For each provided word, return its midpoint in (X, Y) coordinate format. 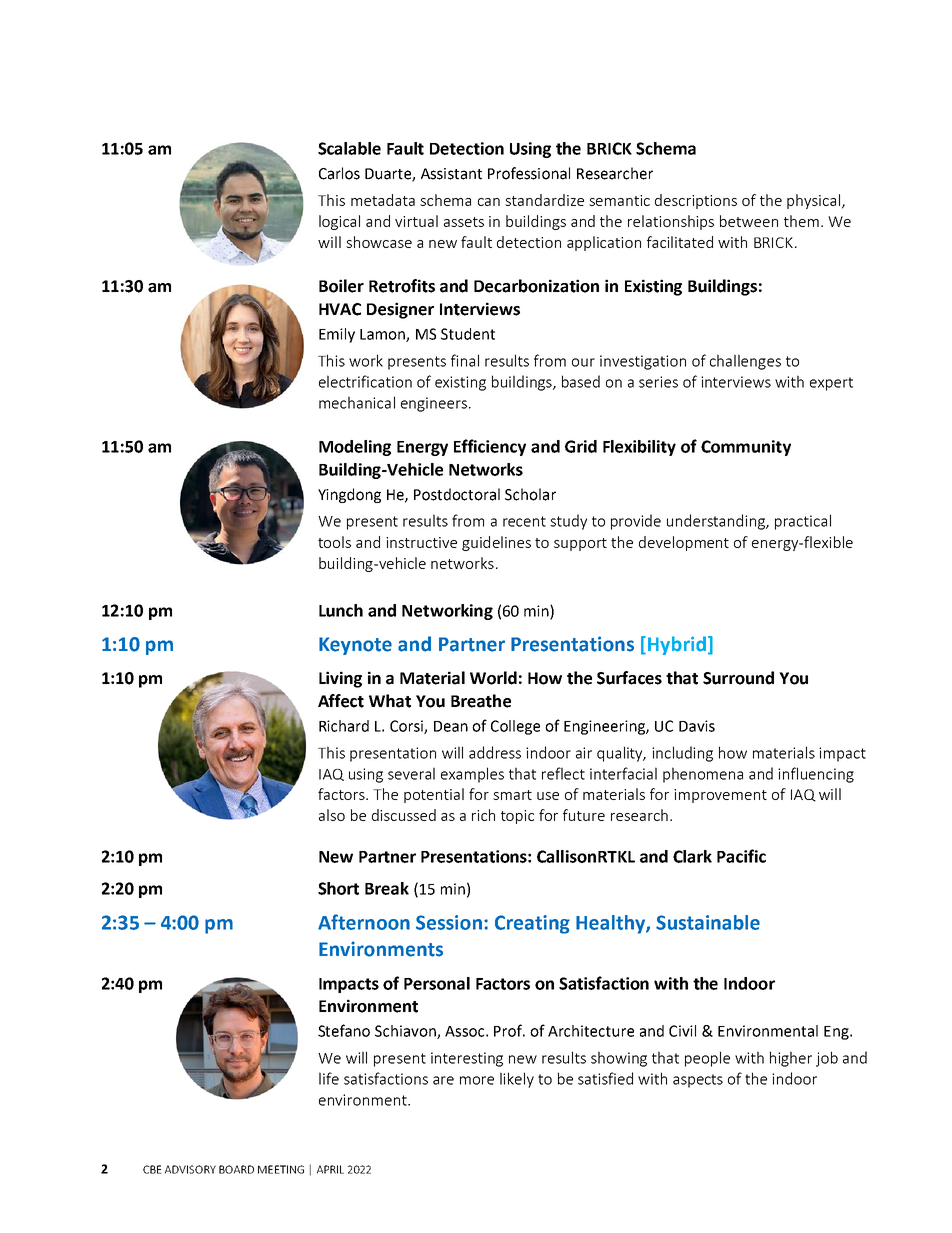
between (749, 221)
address (495, 752)
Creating (532, 924)
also (332, 815)
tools (334, 542)
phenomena (703, 775)
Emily (337, 335)
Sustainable (708, 922)
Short (338, 888)
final (465, 360)
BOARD (236, 1169)
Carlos (339, 173)
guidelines (496, 543)
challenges (745, 362)
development (684, 543)
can (489, 202)
